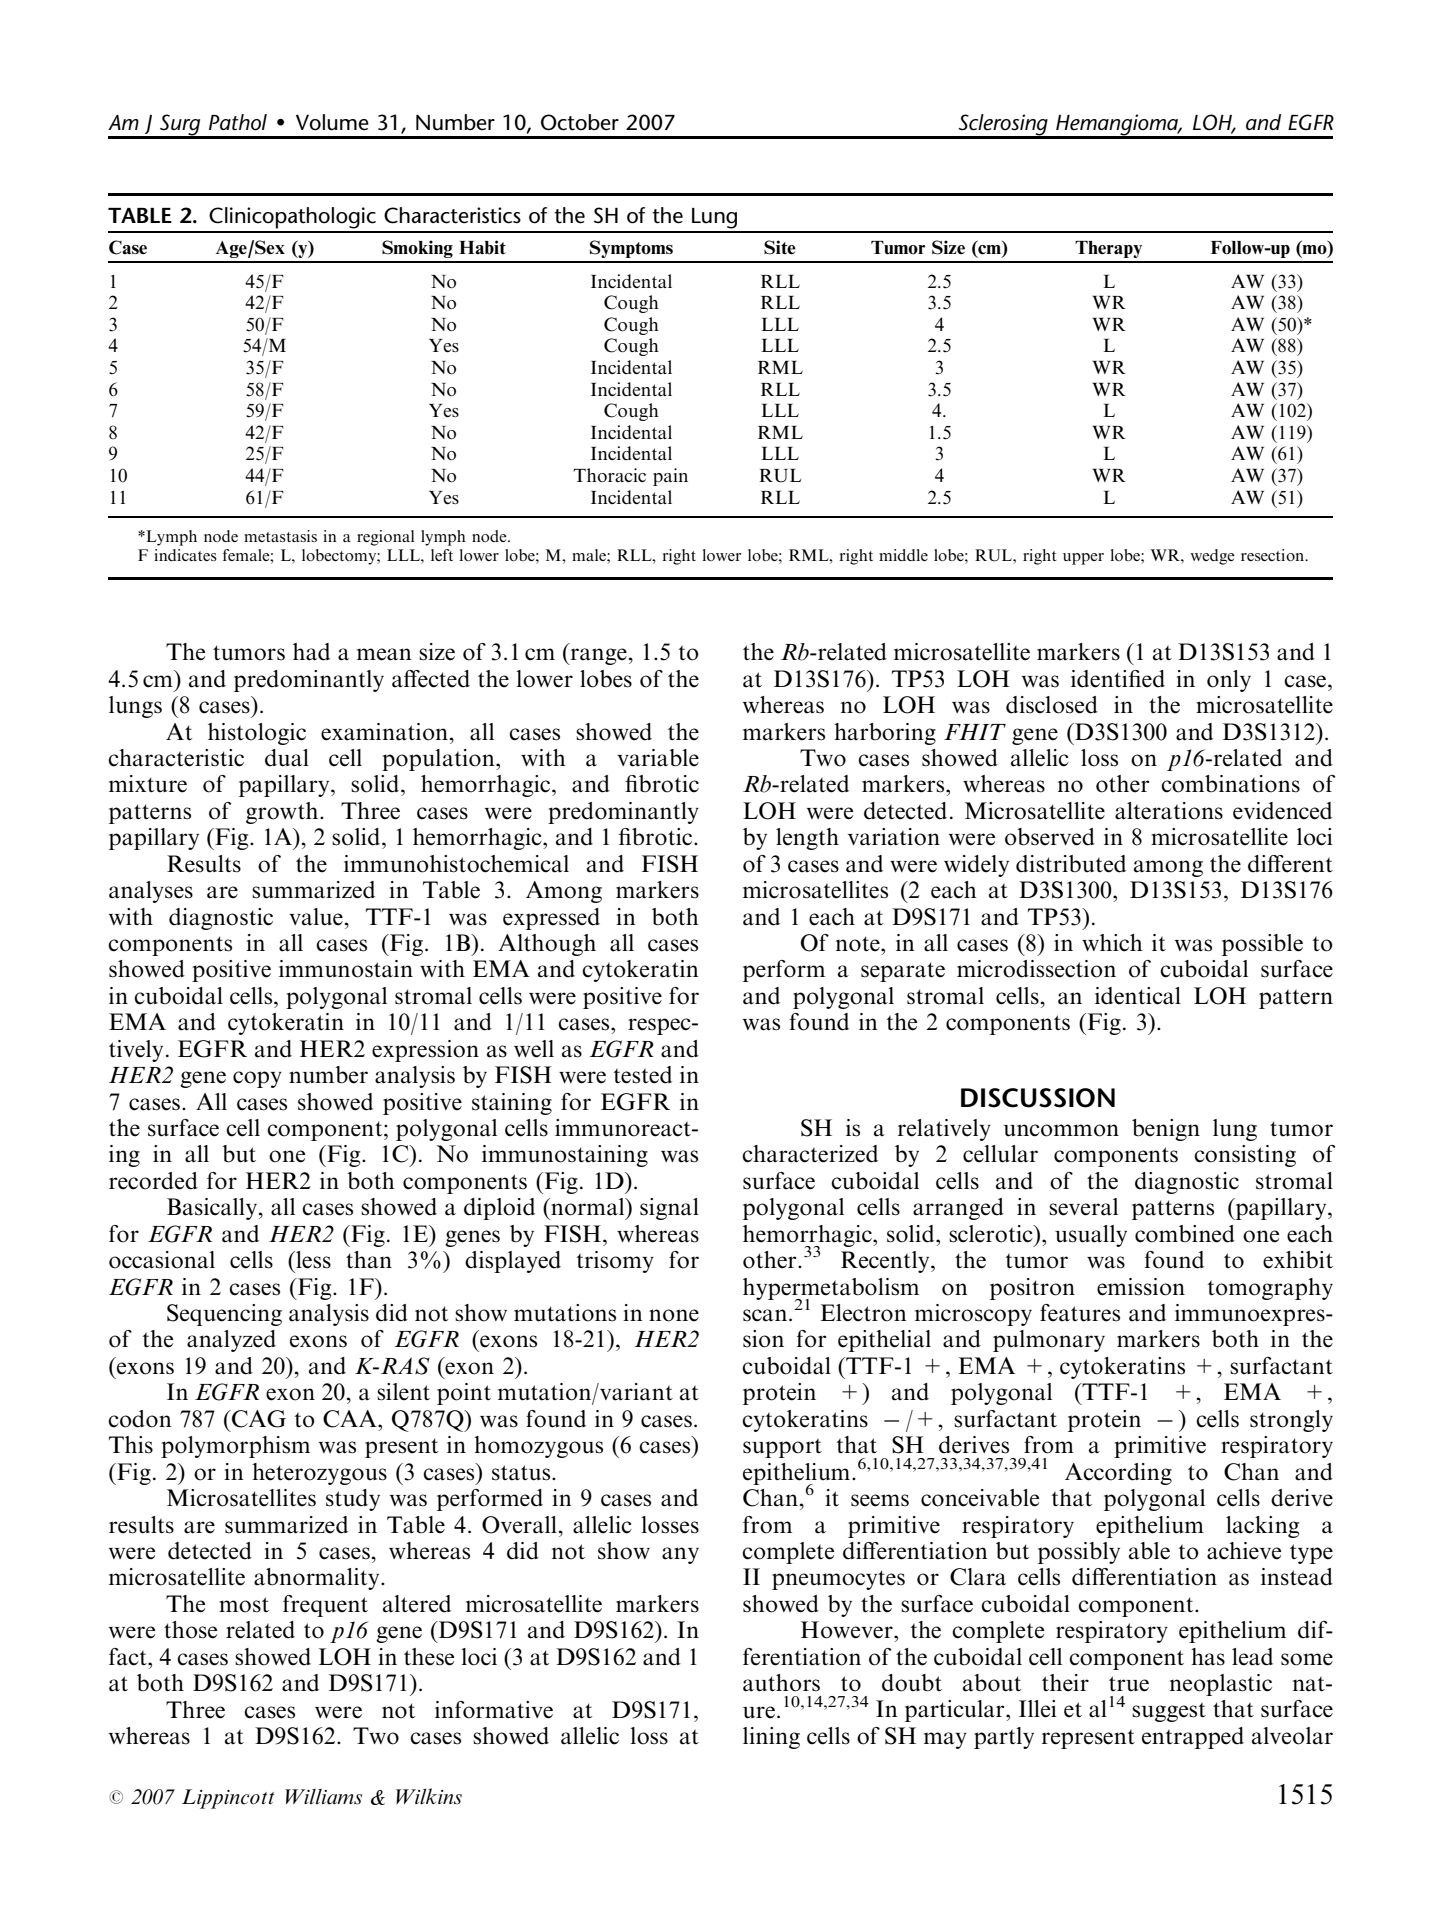  Describe the element at coordinates (780, 247) in the screenshot. I see `Site` at that location.
